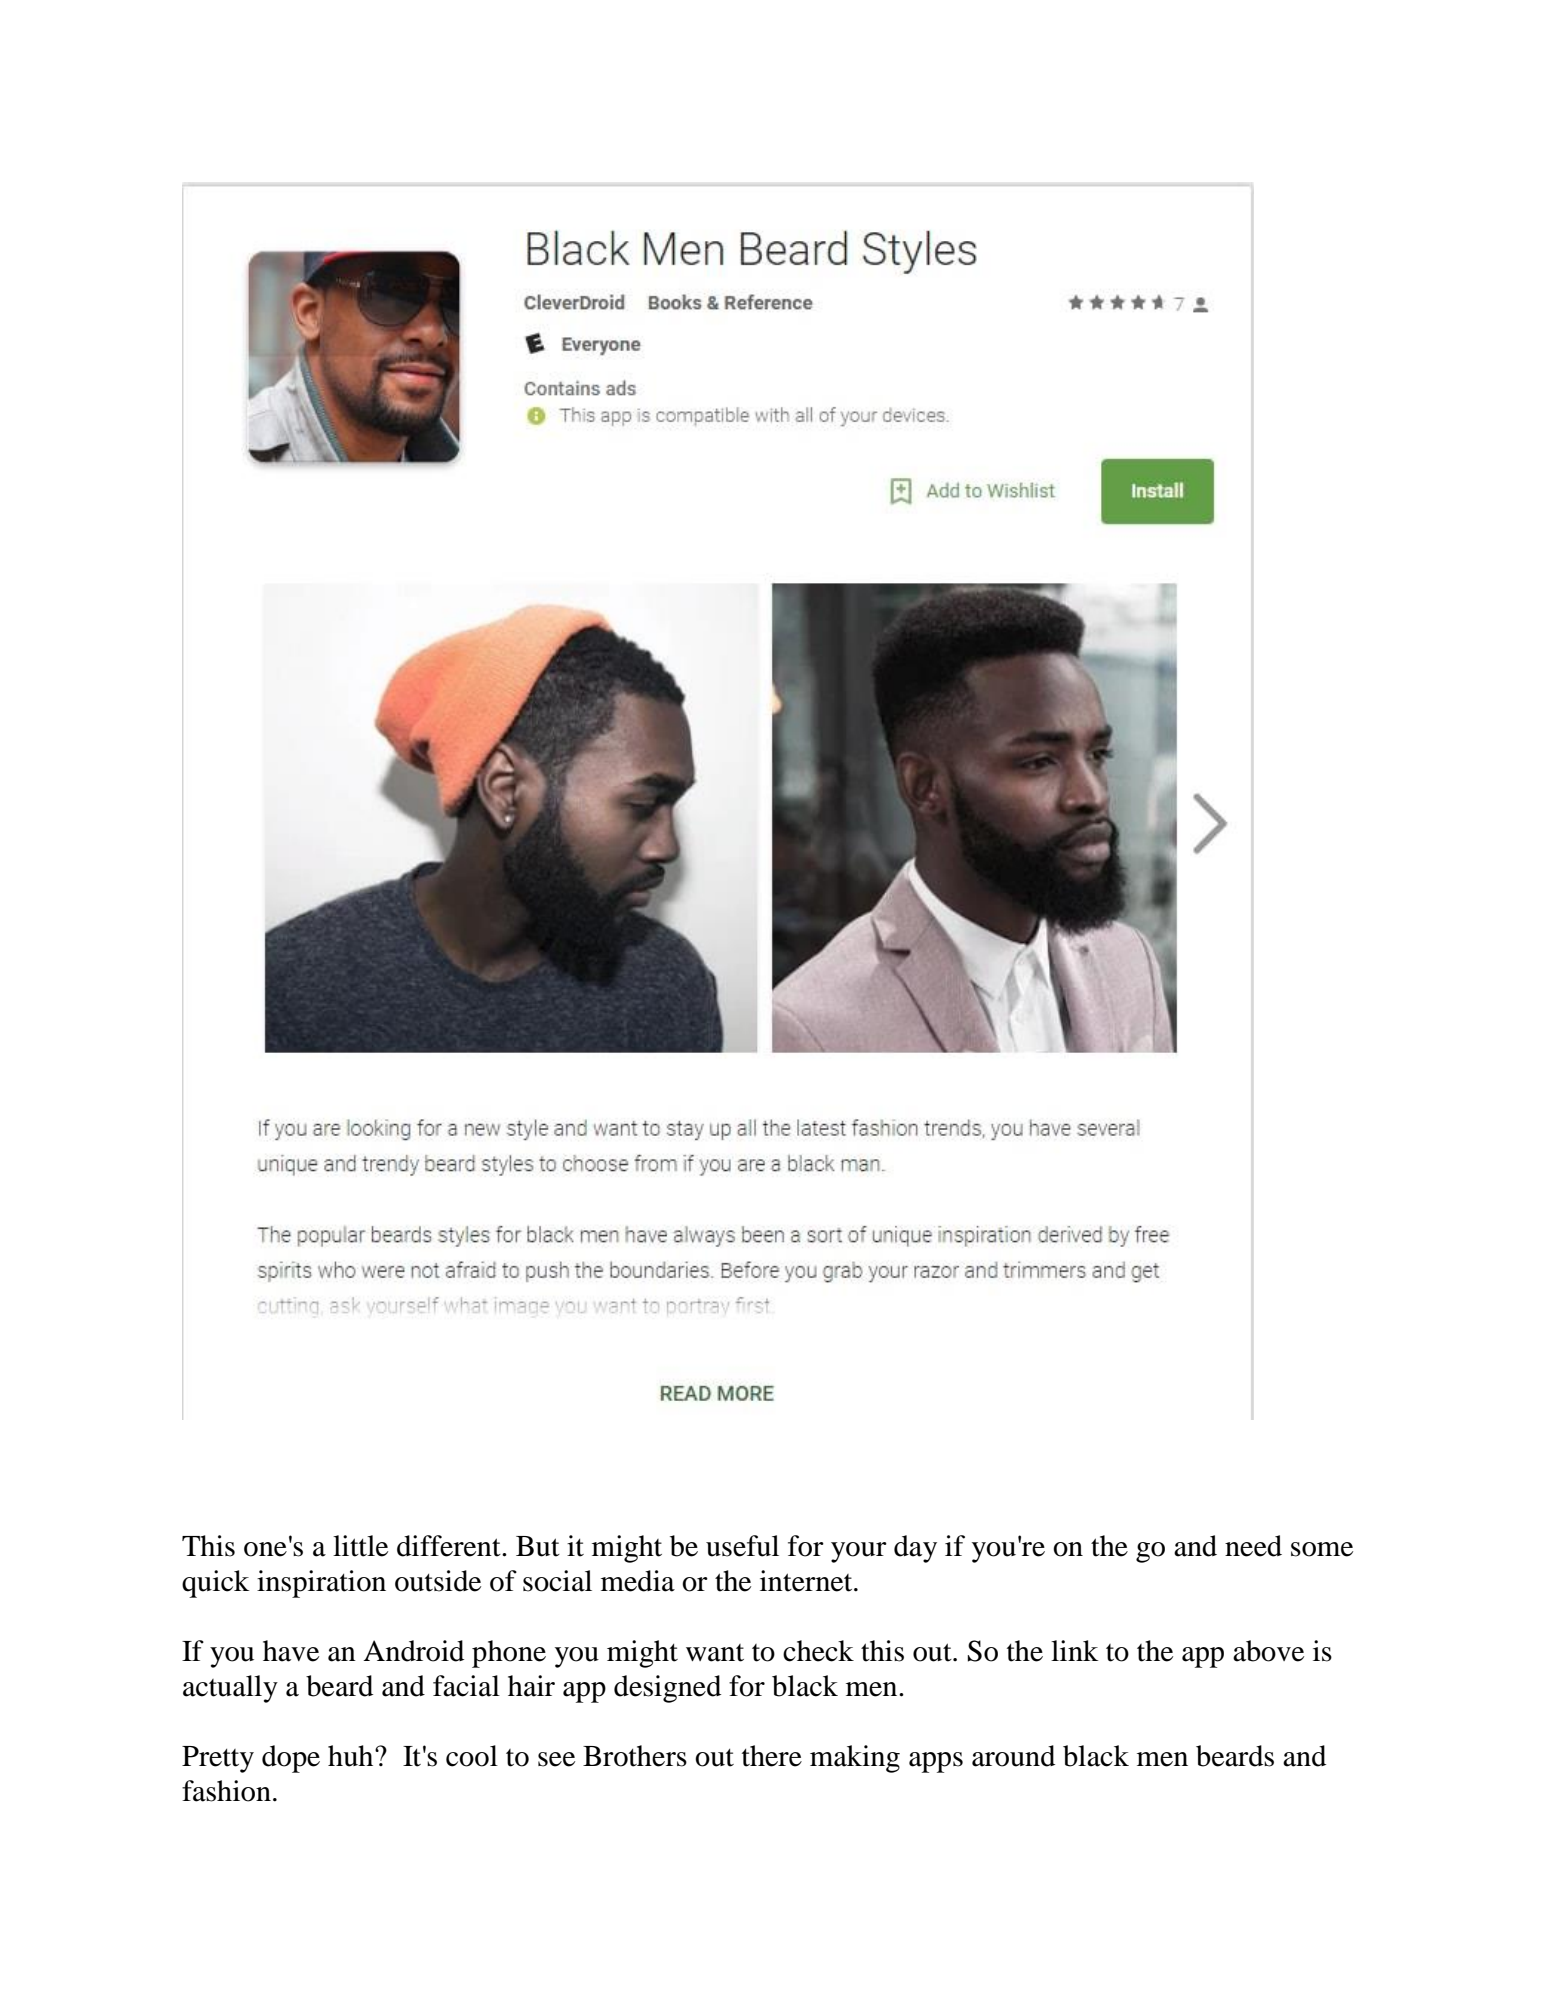 Image resolution: width=1547 pixels, height=2002 pixels. Describe the element at coordinates (1253, 1546) in the image. I see `need` at that location.
